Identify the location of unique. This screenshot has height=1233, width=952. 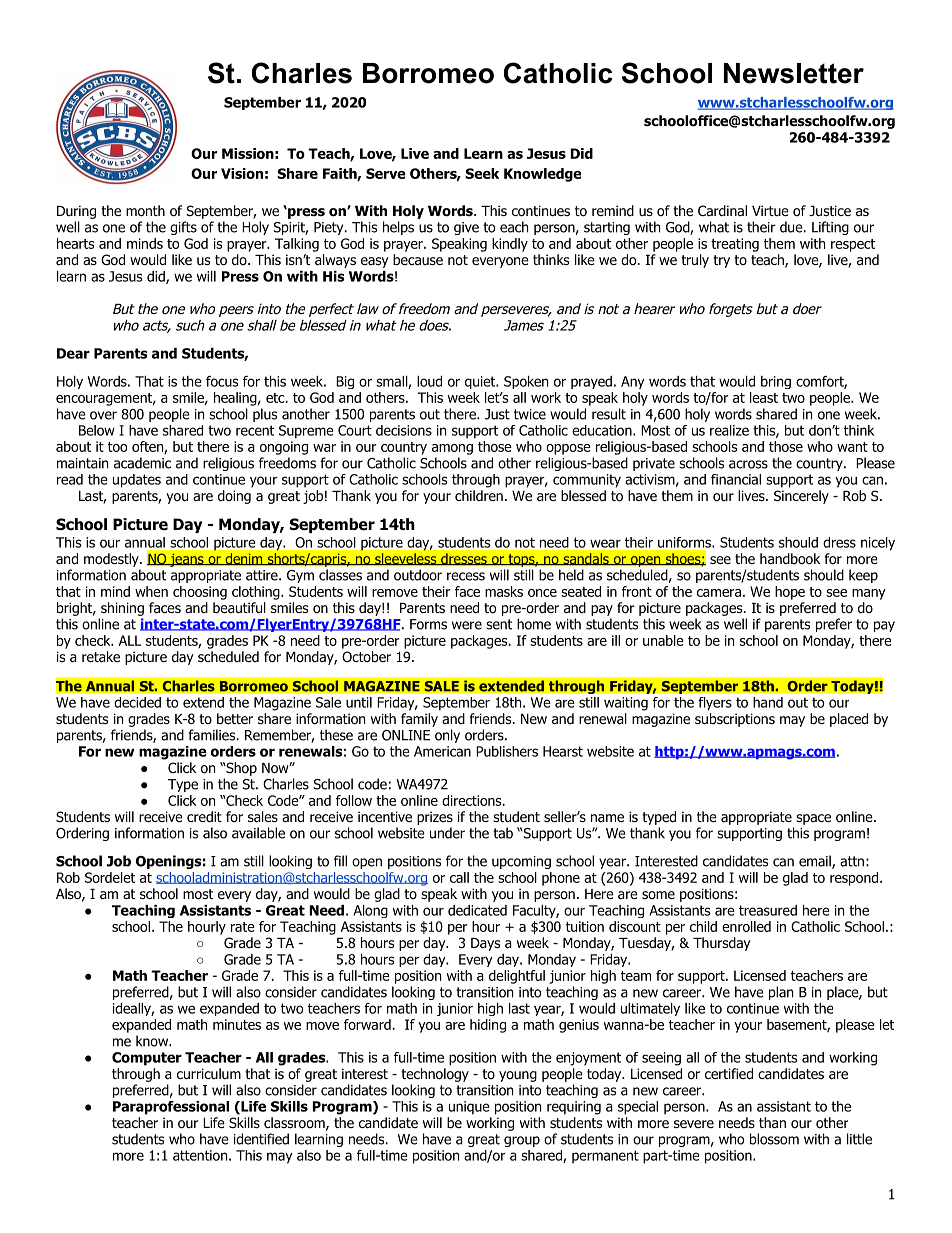
(469, 1108).
